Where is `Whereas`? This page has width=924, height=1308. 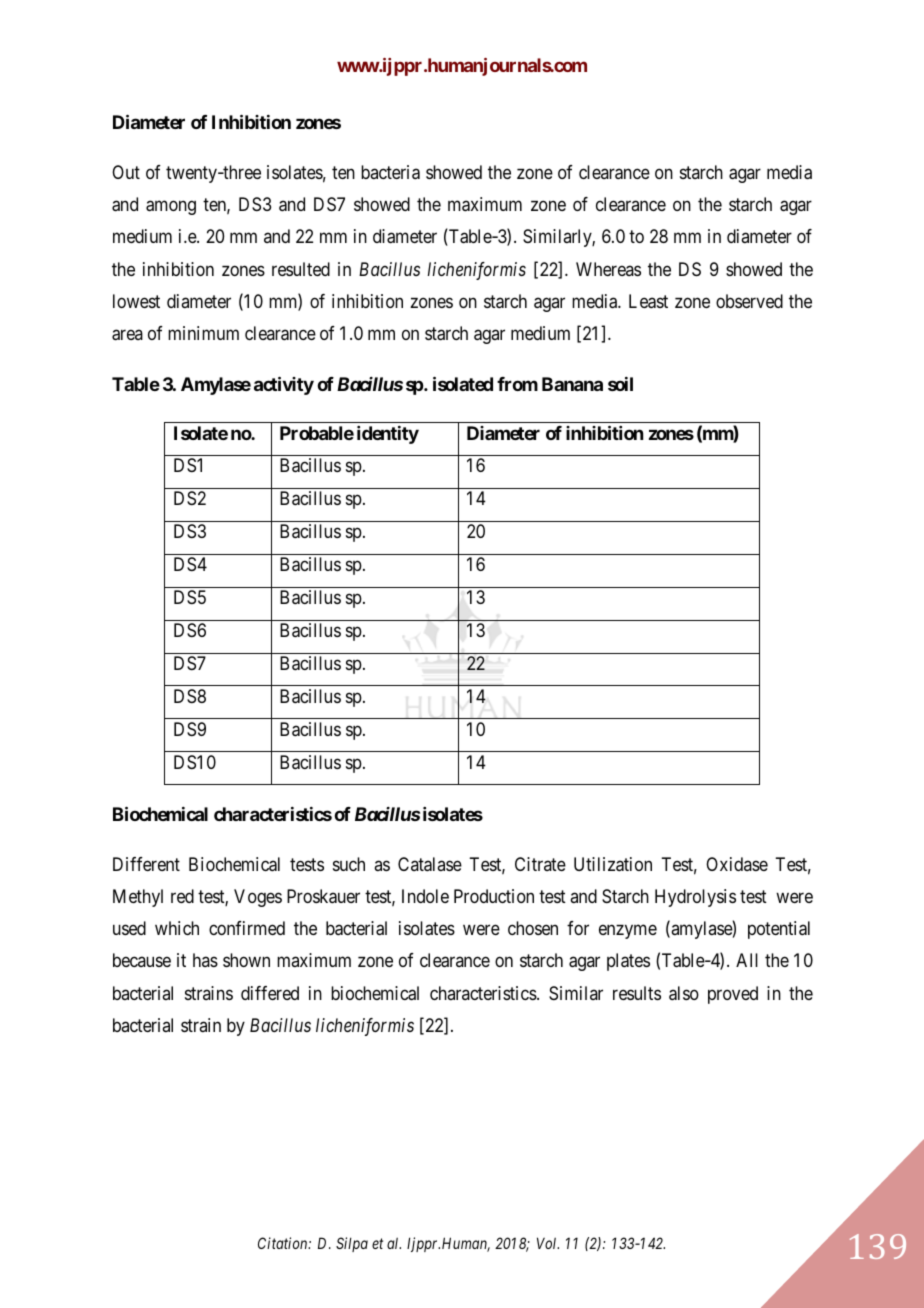
Whereas is located at coordinates (608, 269).
